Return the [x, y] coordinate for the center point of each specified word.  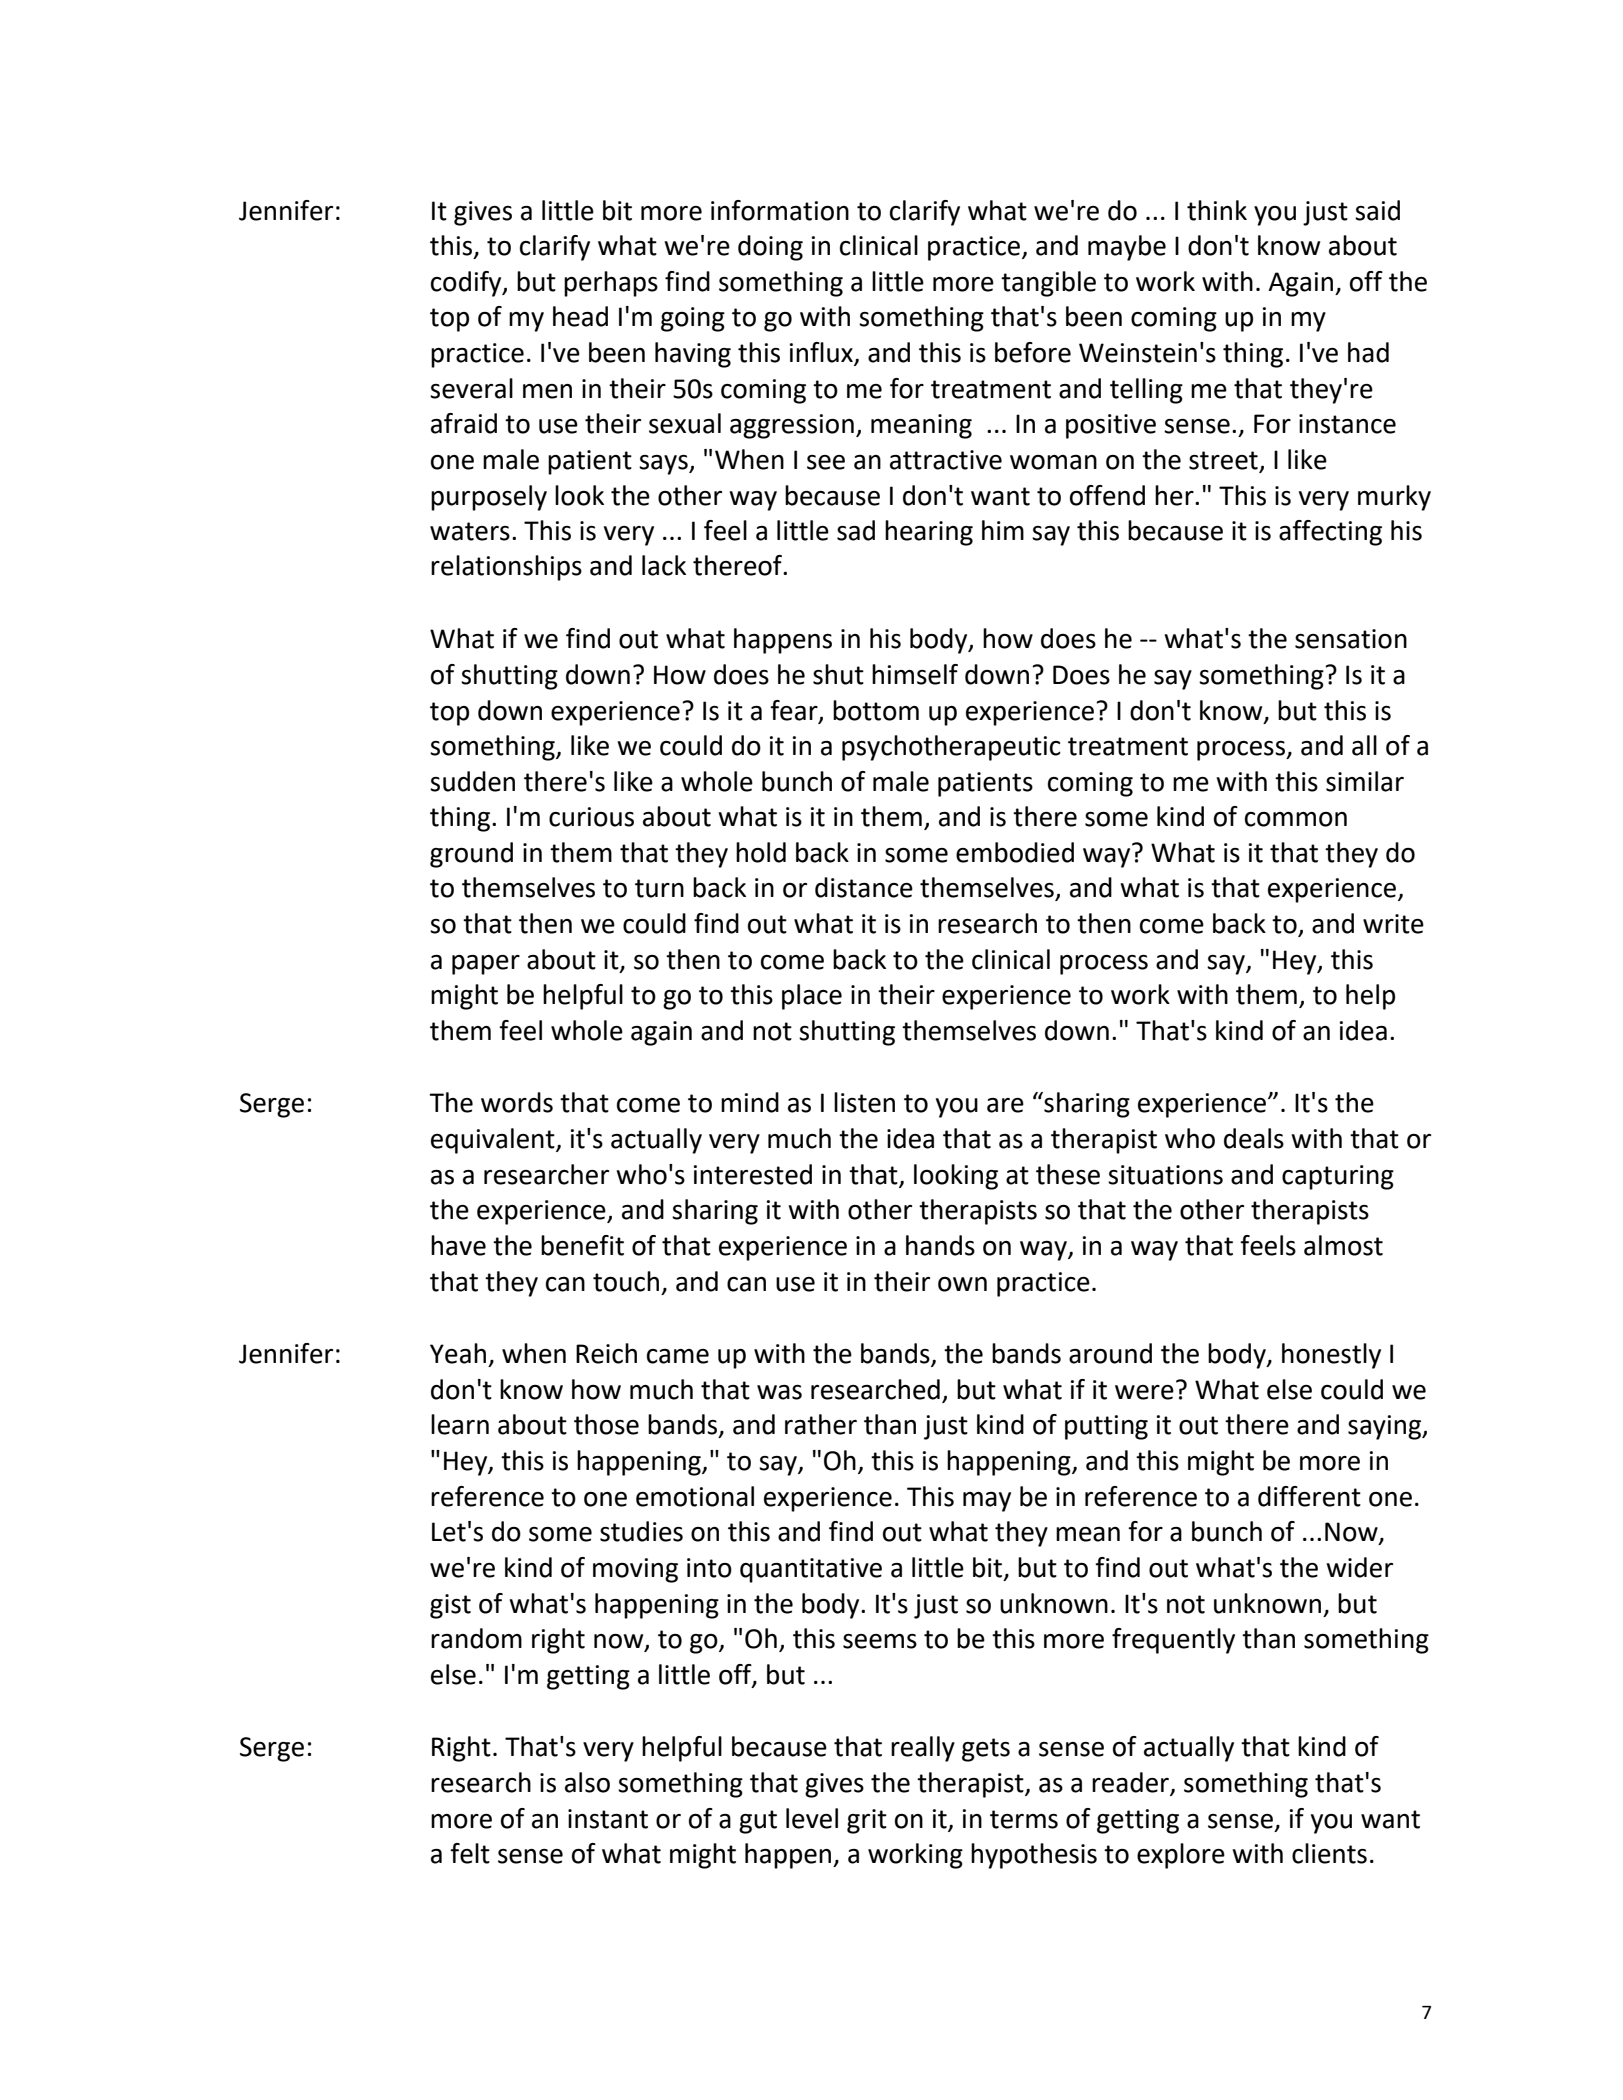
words [517, 1102]
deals [1254, 1138]
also [587, 1782]
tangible [1048, 284]
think [1217, 210]
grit [867, 1821]
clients [1329, 1853]
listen [864, 1102]
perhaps [611, 284]
